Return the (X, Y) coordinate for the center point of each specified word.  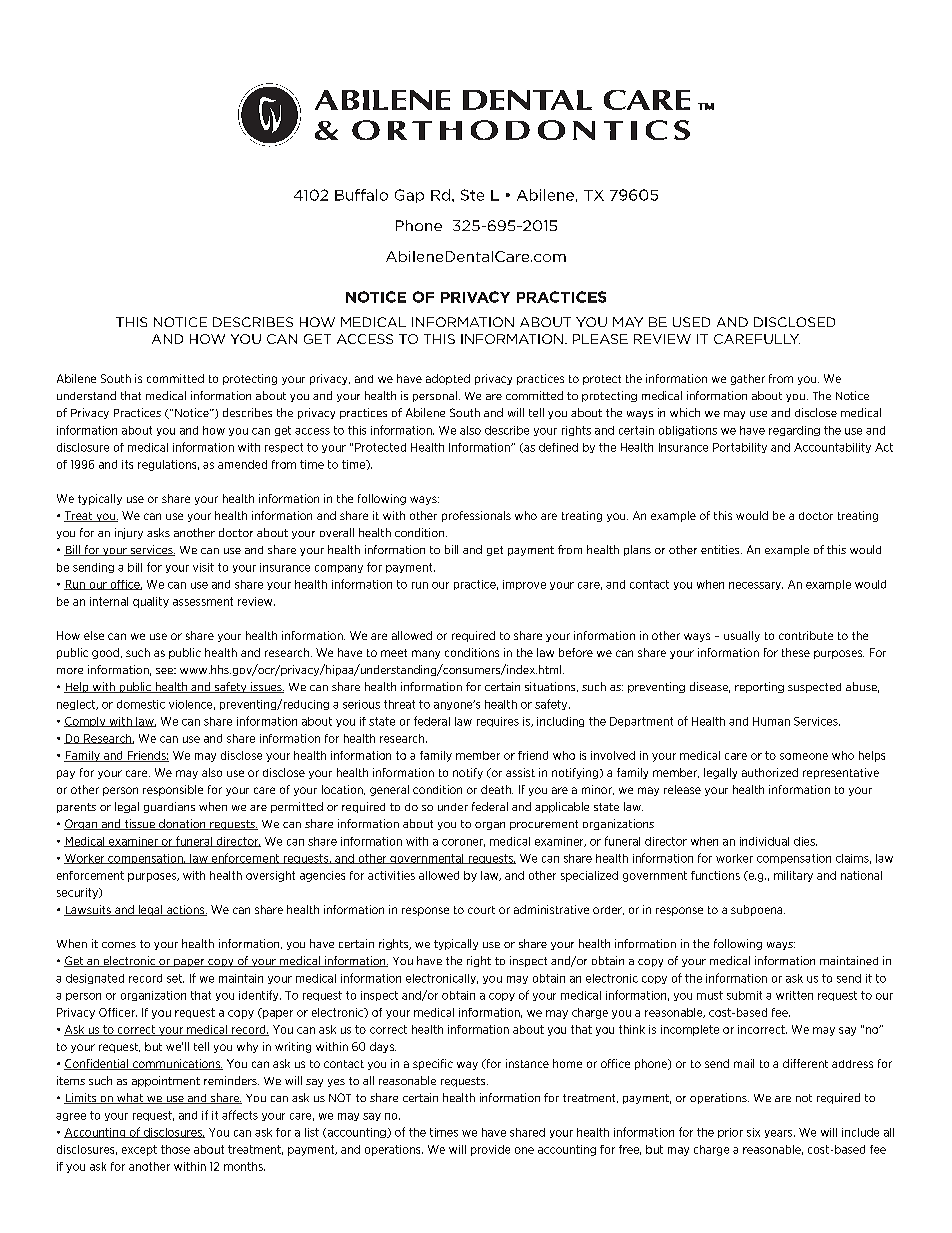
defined (558, 447)
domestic (141, 704)
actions (185, 910)
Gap (409, 196)
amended (242, 464)
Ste (472, 195)
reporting (759, 687)
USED (691, 322)
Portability (740, 448)
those (175, 1149)
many (426, 654)
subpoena (758, 910)
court (481, 910)
